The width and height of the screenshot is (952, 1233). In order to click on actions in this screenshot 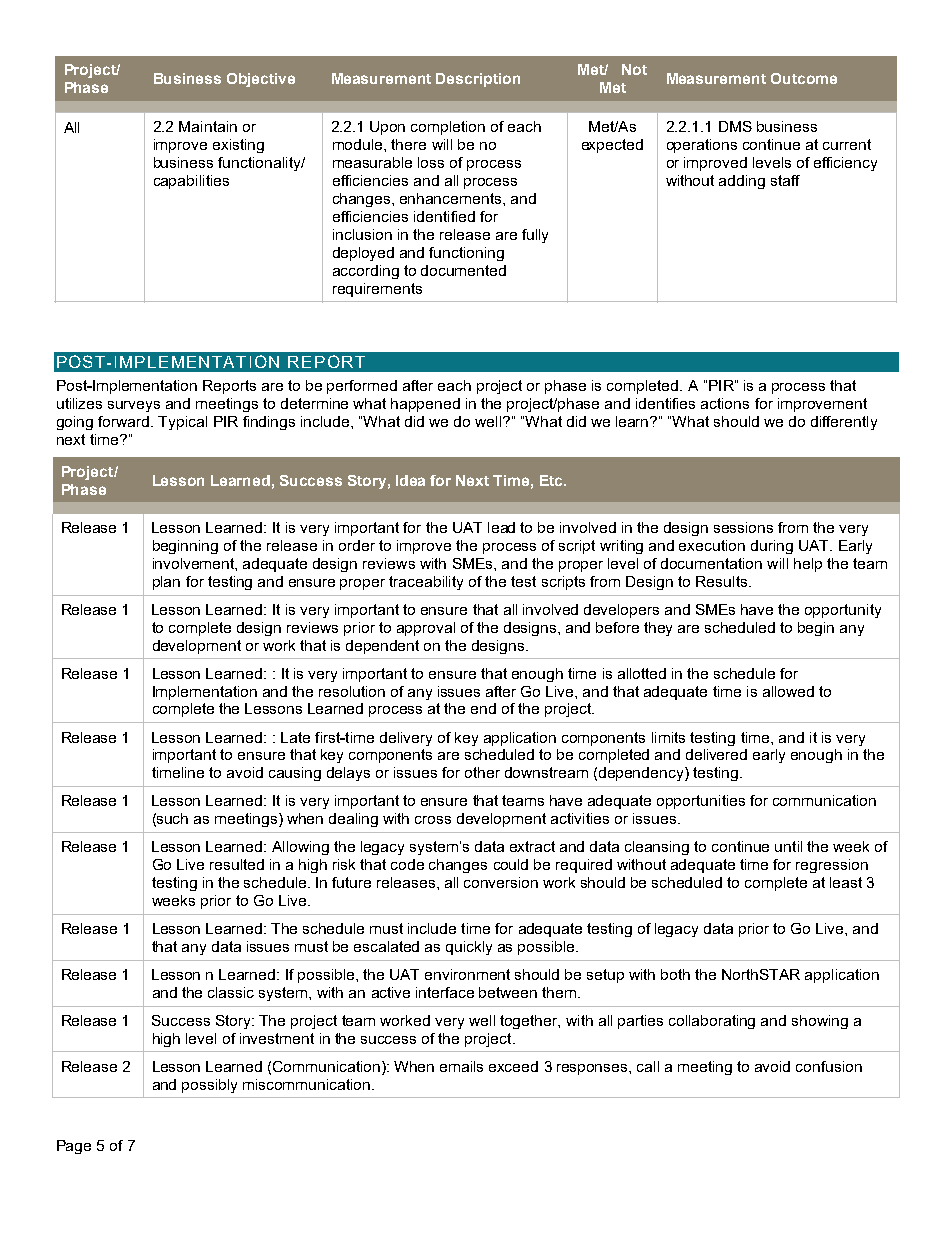, I will do `click(725, 403)`.
